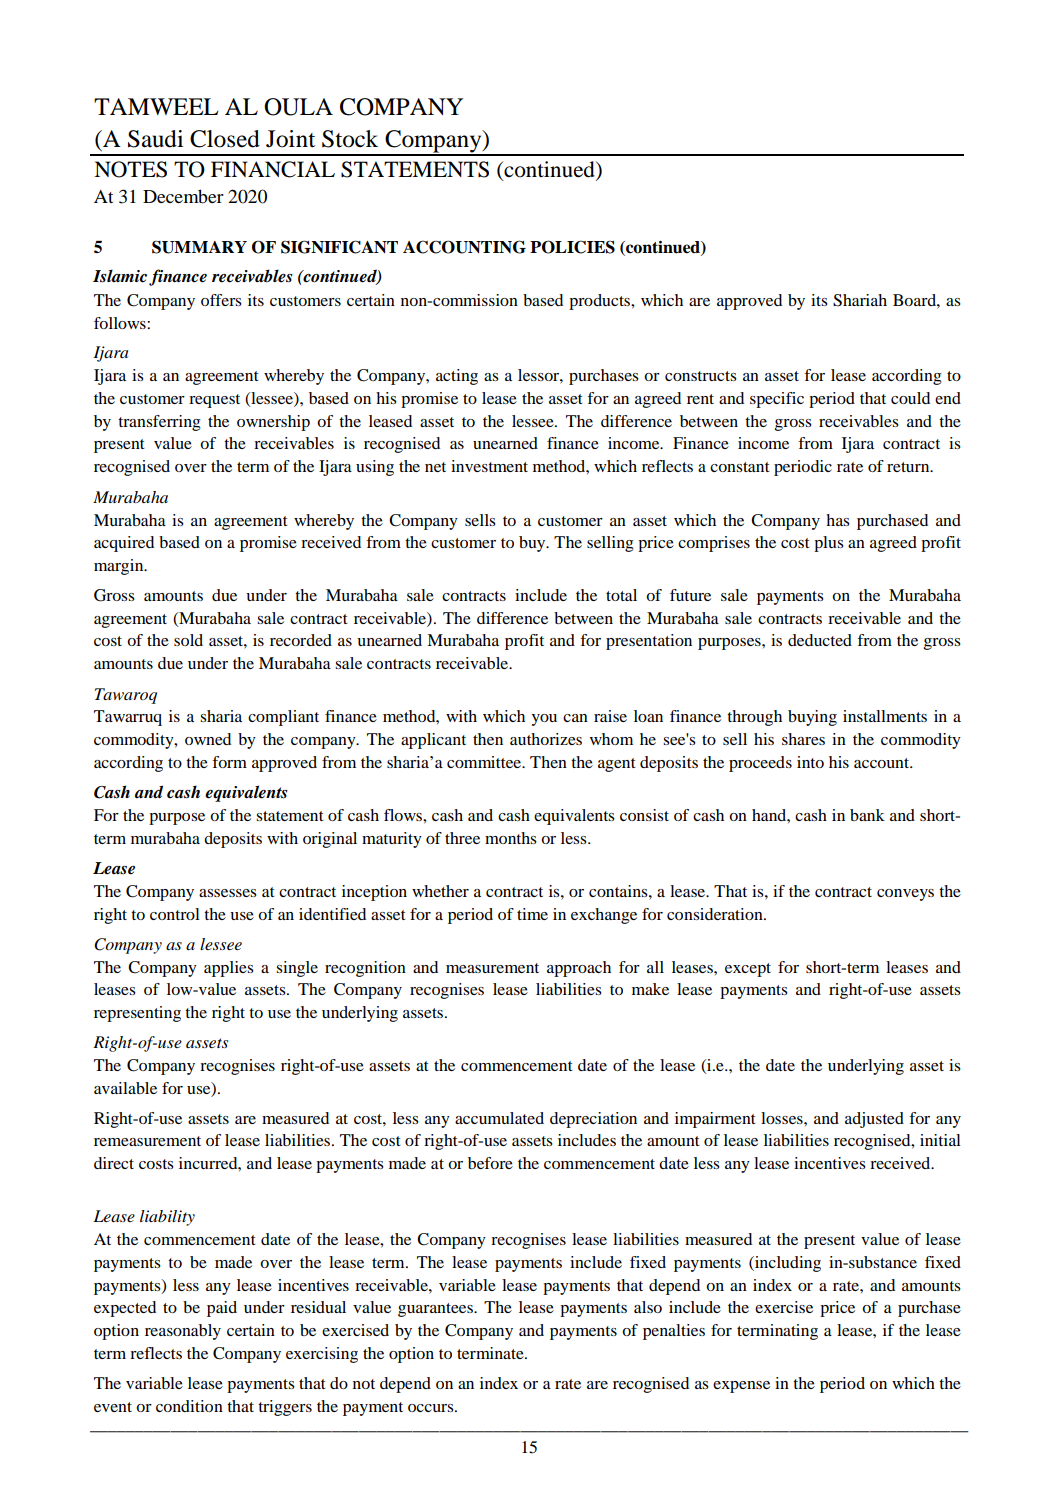 The height and width of the screenshot is (1497, 1059). What do you see at coordinates (829, 544) in the screenshot?
I see `plus` at bounding box center [829, 544].
